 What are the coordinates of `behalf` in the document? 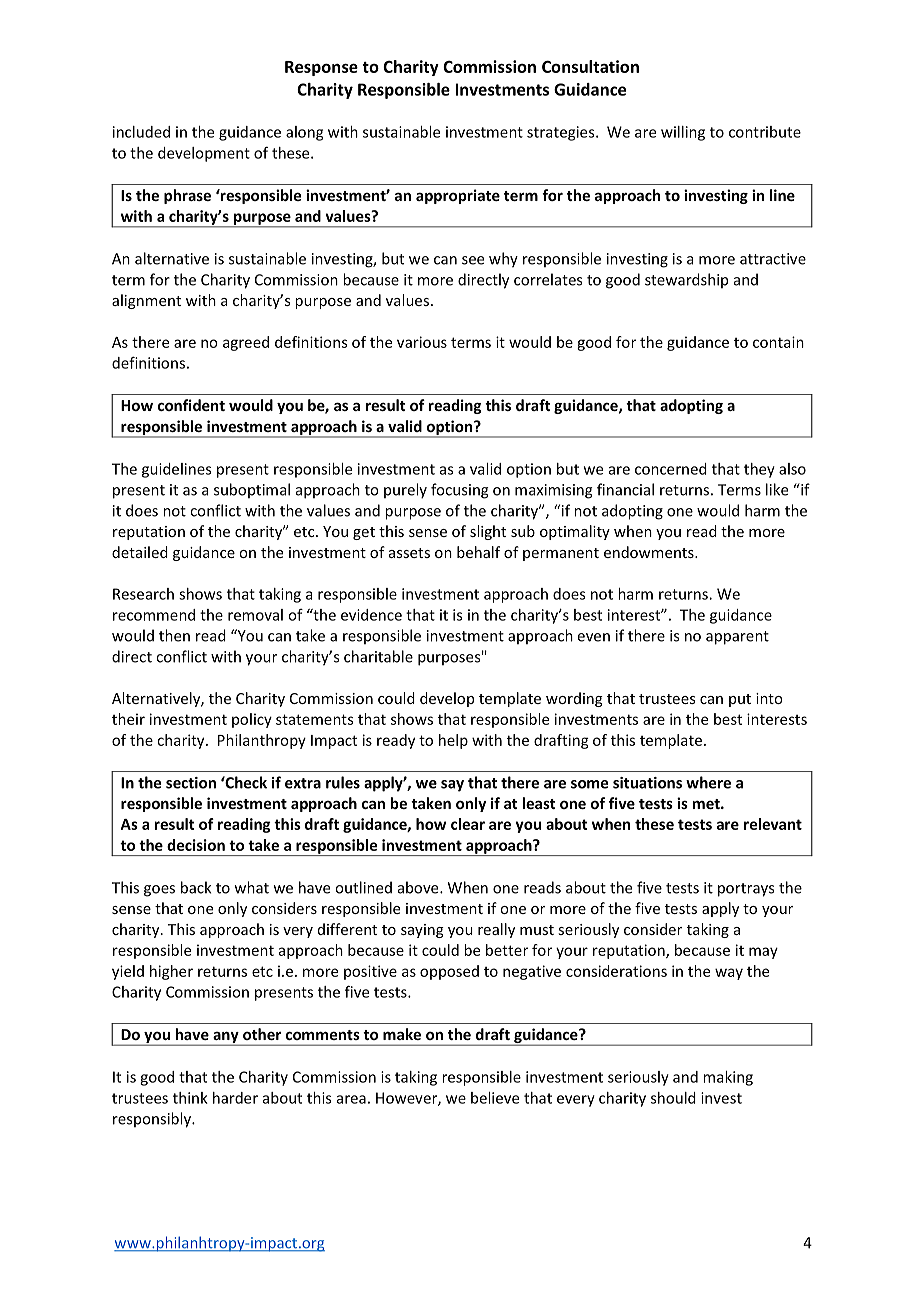 It's located at (478, 552).
